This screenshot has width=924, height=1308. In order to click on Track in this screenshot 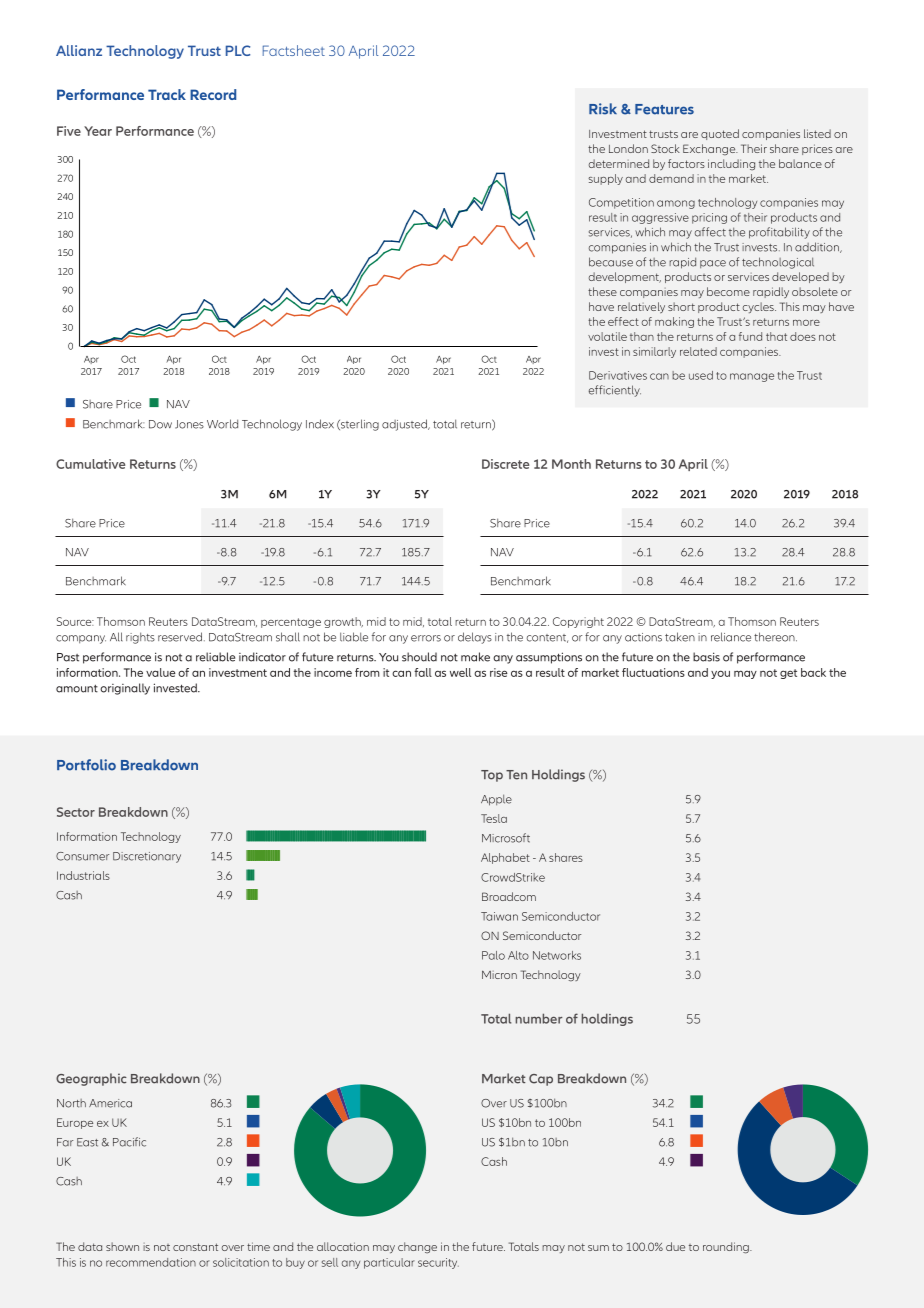, I will do `click(167, 94)`.
